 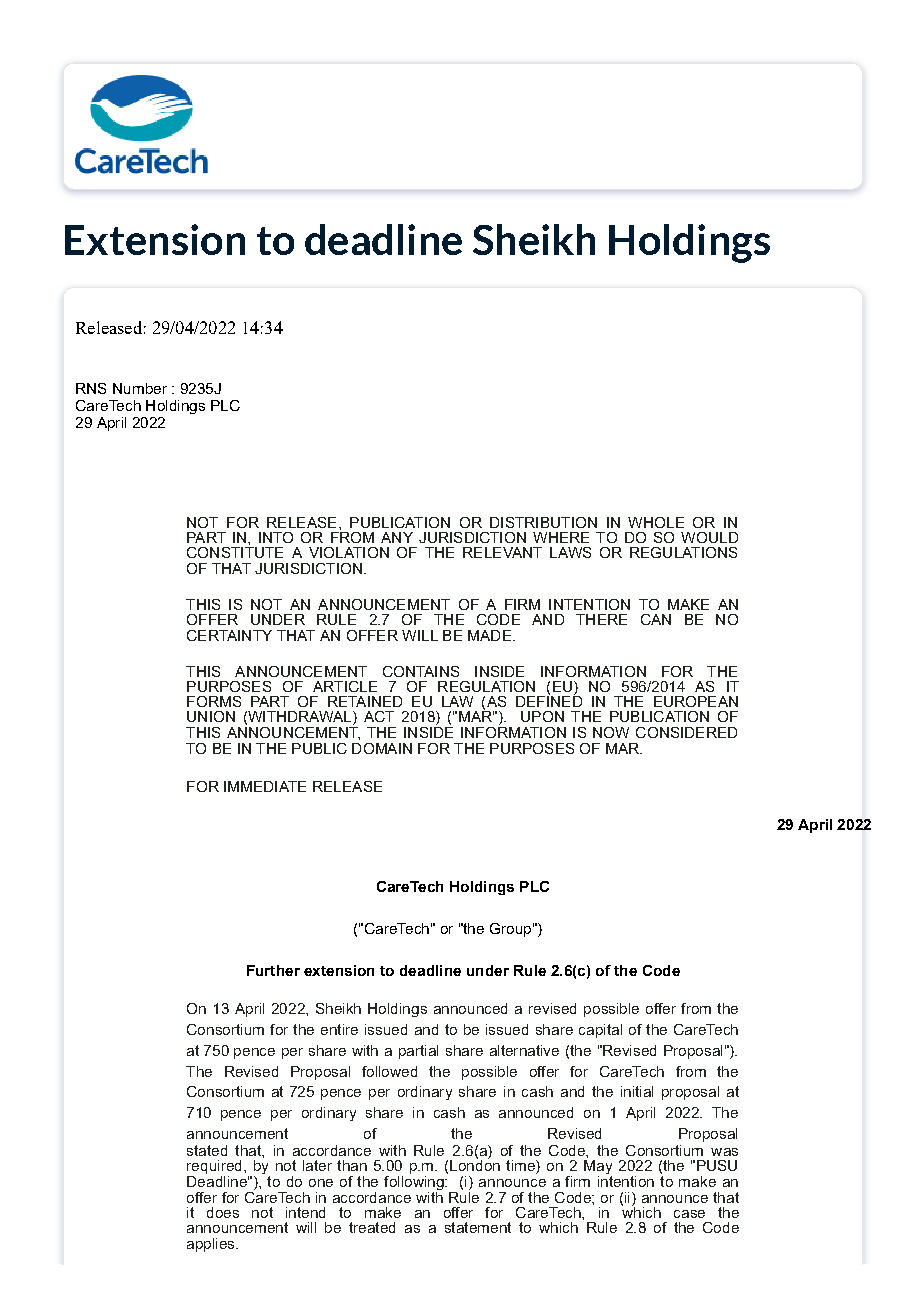 What do you see at coordinates (223, 1212) in the page?
I see `does` at bounding box center [223, 1212].
